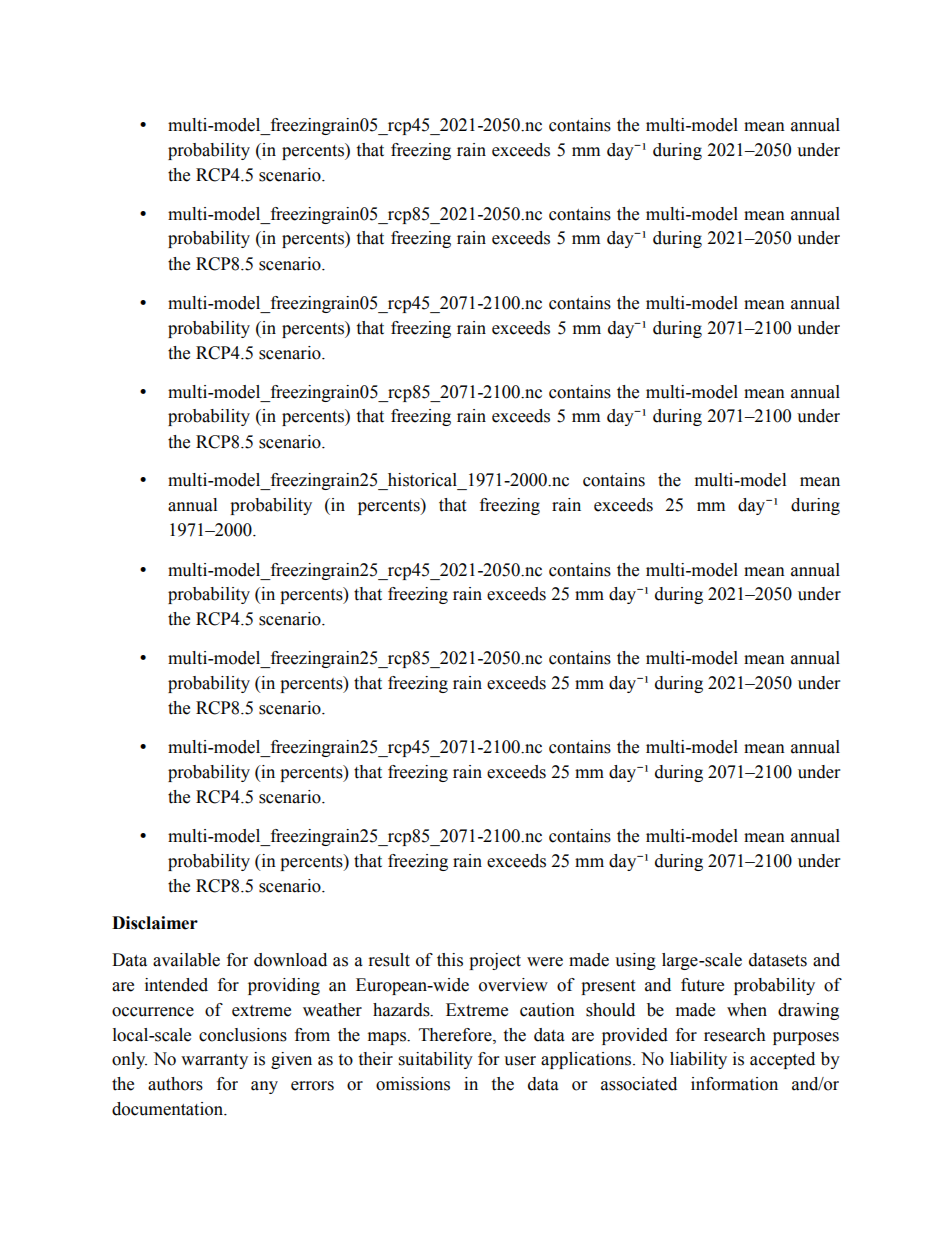  What do you see at coordinates (734, 1084) in the screenshot?
I see `information` at bounding box center [734, 1084].
